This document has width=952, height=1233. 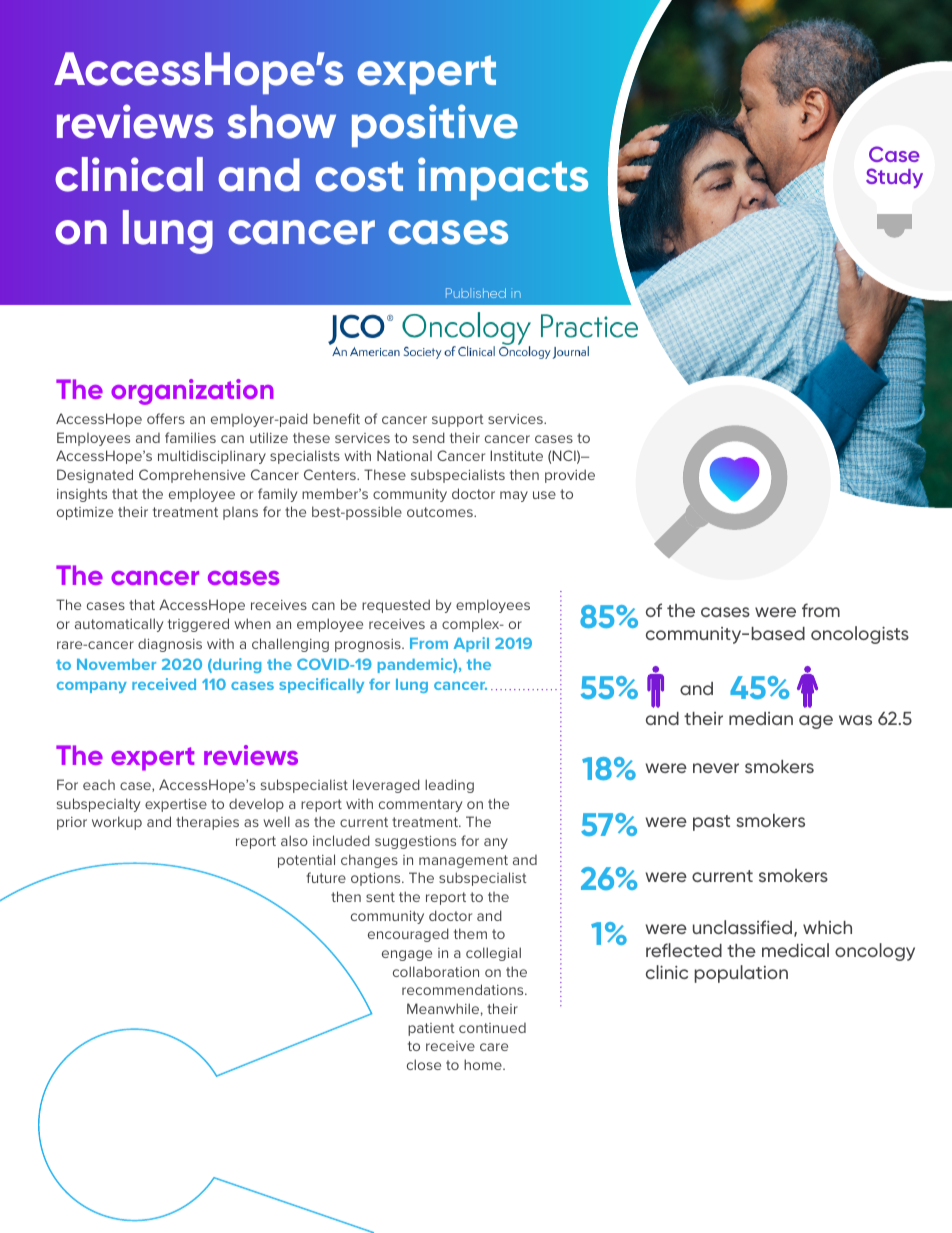 What do you see at coordinates (570, 476) in the document?
I see `provide` at bounding box center [570, 476].
